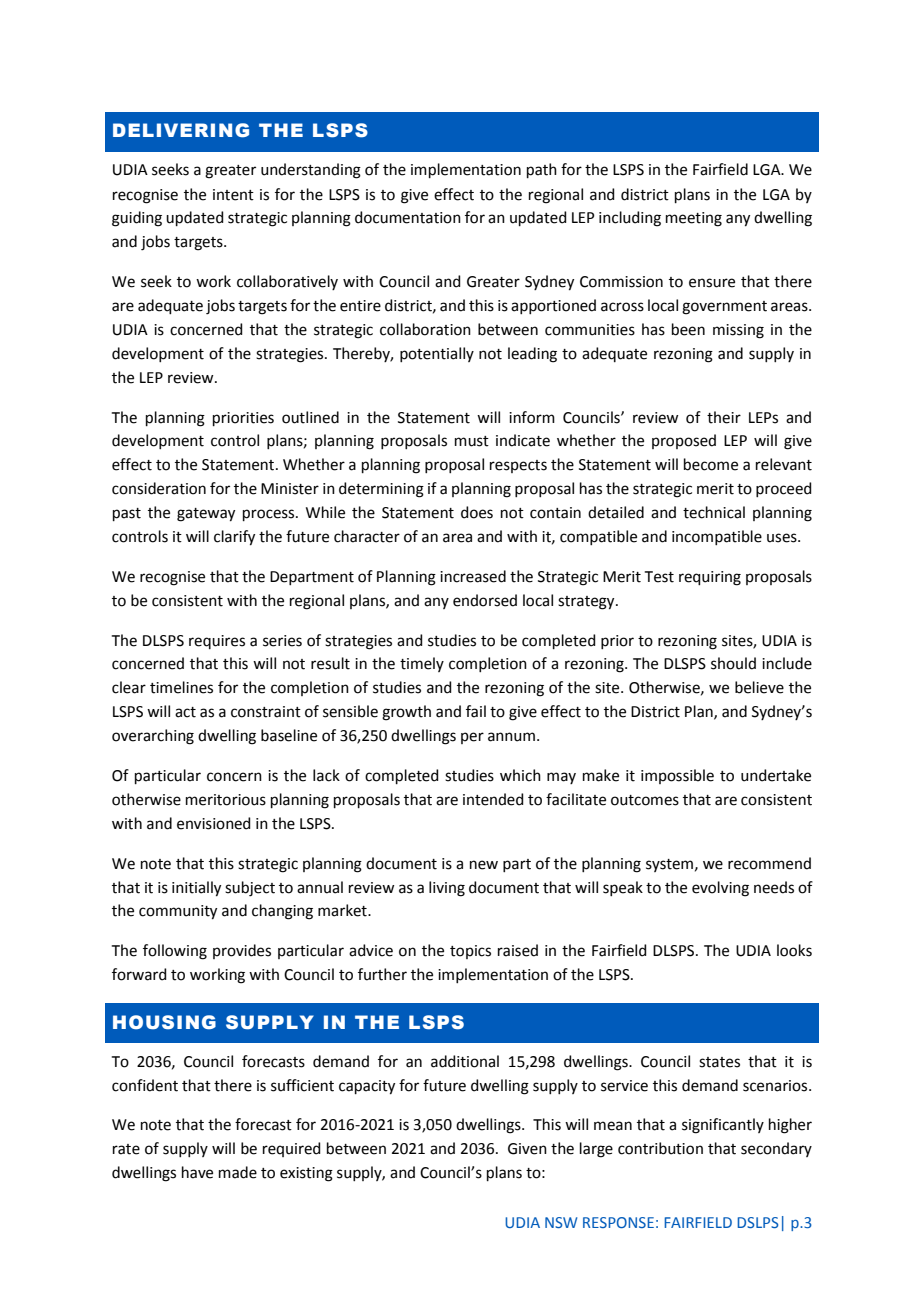 The width and height of the screenshot is (924, 1308). What do you see at coordinates (714, 512) in the screenshot?
I see `technical` at bounding box center [714, 512].
